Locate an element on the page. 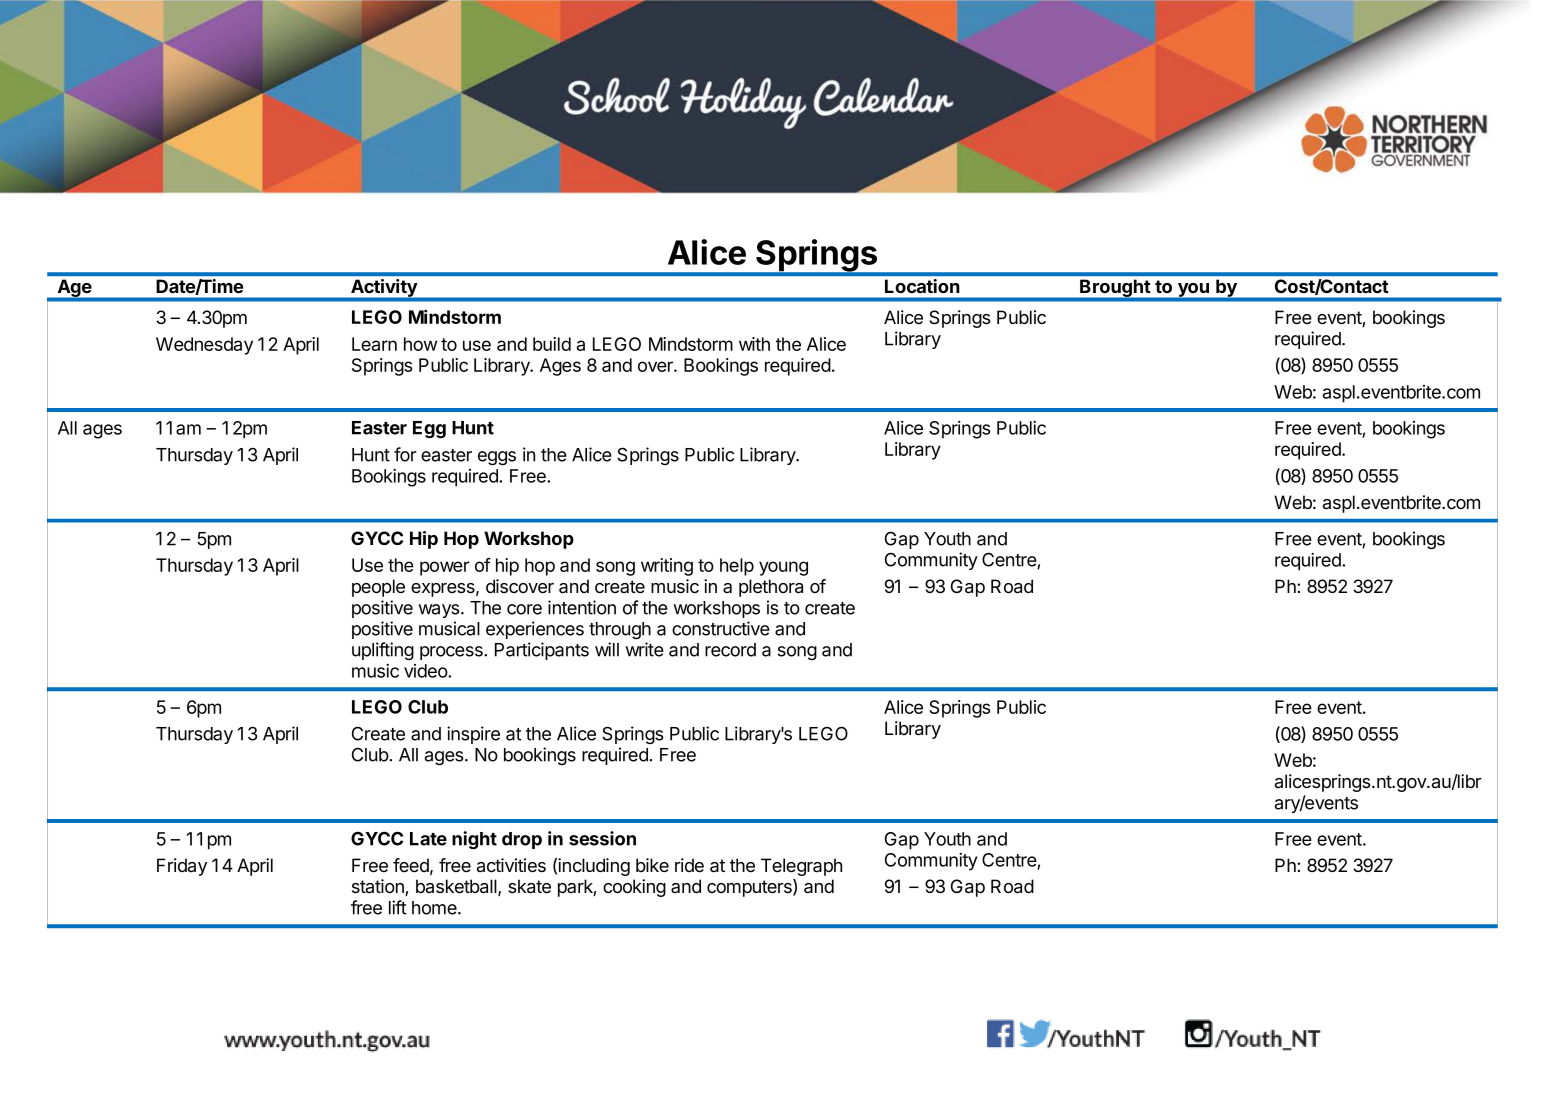 This document has width=1545, height=1093. for is located at coordinates (405, 454).
